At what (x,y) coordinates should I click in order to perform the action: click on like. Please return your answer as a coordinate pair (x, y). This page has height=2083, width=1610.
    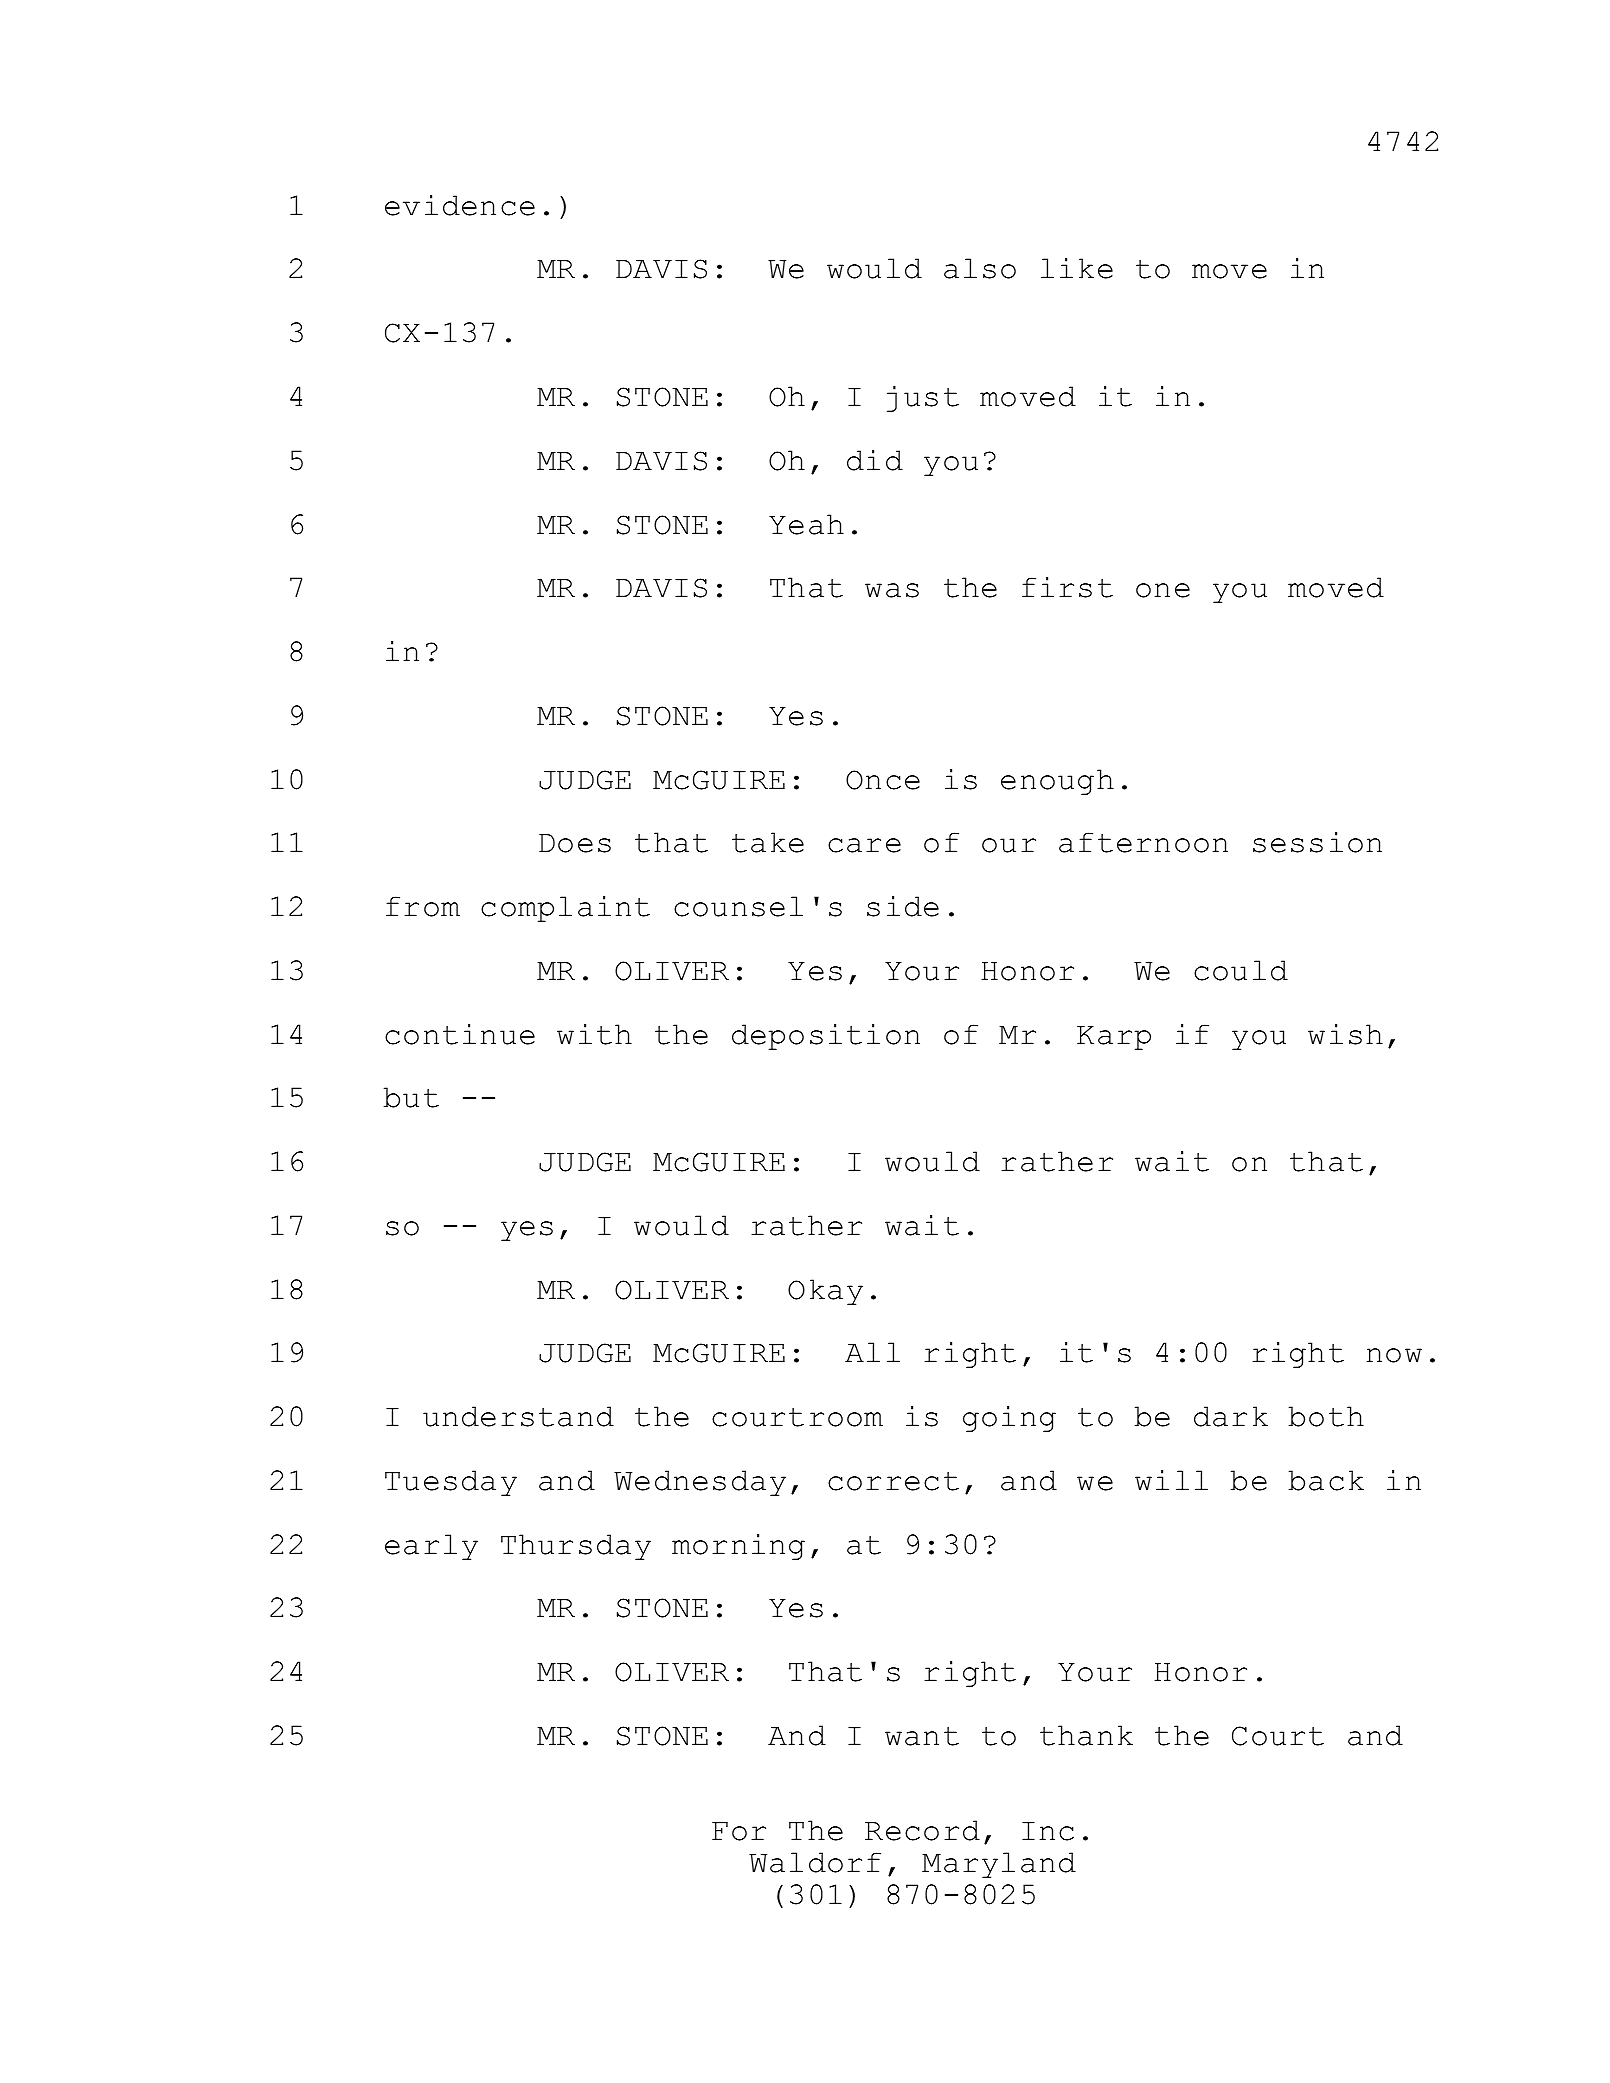
    Looking at the image, I should click on (1077, 268).
